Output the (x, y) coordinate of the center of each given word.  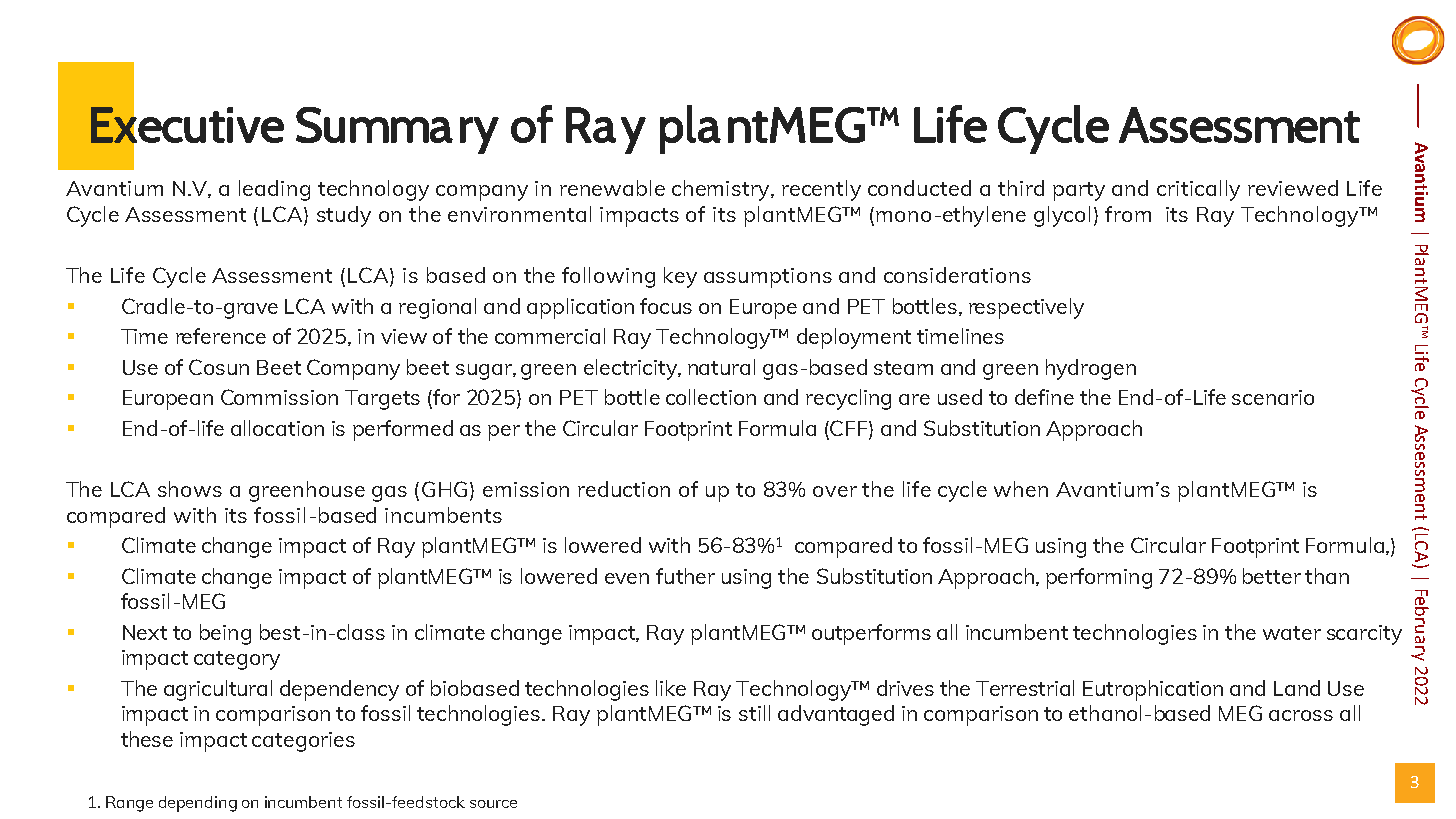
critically (1198, 190)
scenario (1273, 397)
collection (711, 397)
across (1301, 715)
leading (274, 190)
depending (198, 804)
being (225, 634)
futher (685, 576)
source (493, 804)
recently (821, 190)
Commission (279, 397)
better (1272, 576)
